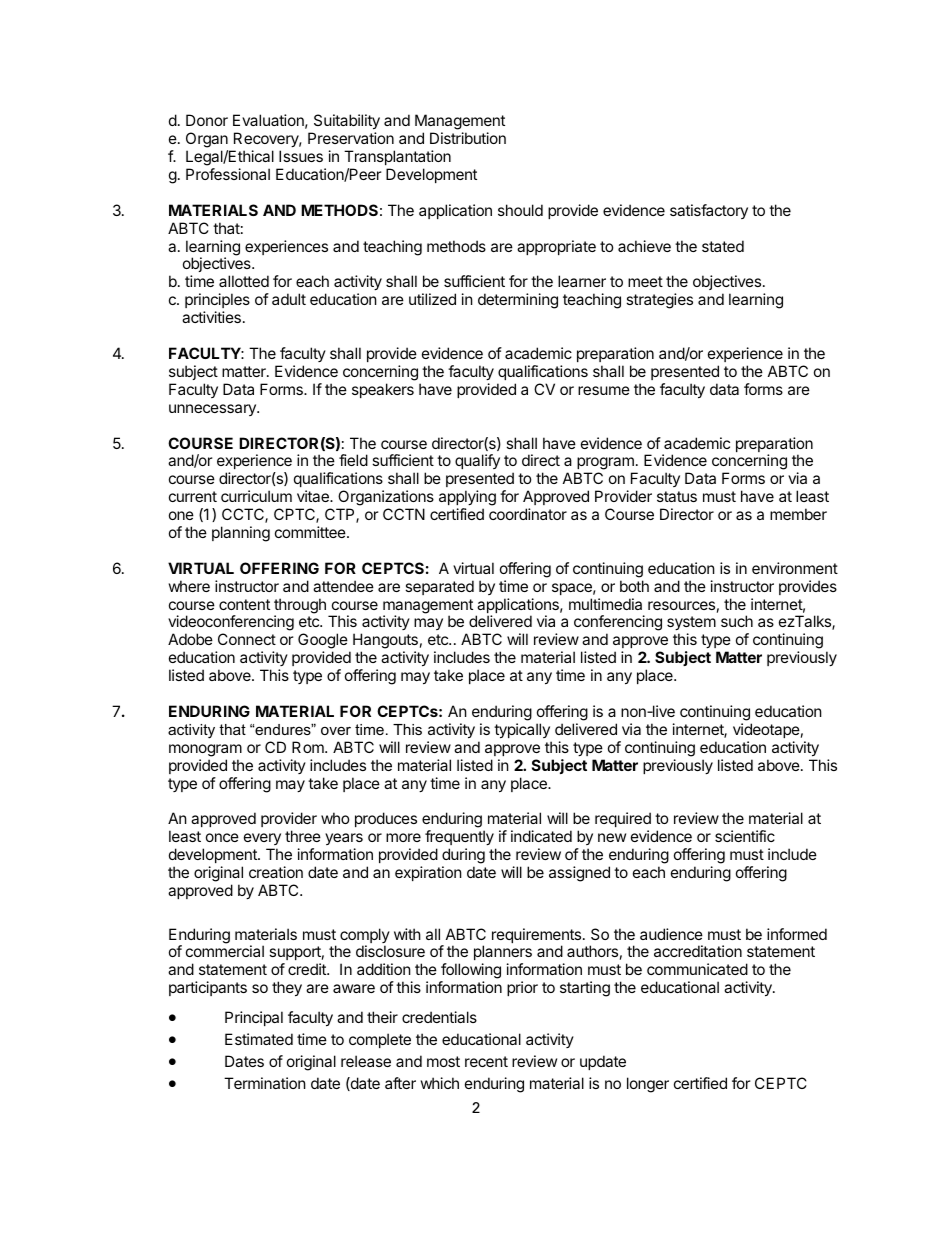  Describe the element at coordinates (468, 138) in the screenshot. I see `Distribution` at that location.
